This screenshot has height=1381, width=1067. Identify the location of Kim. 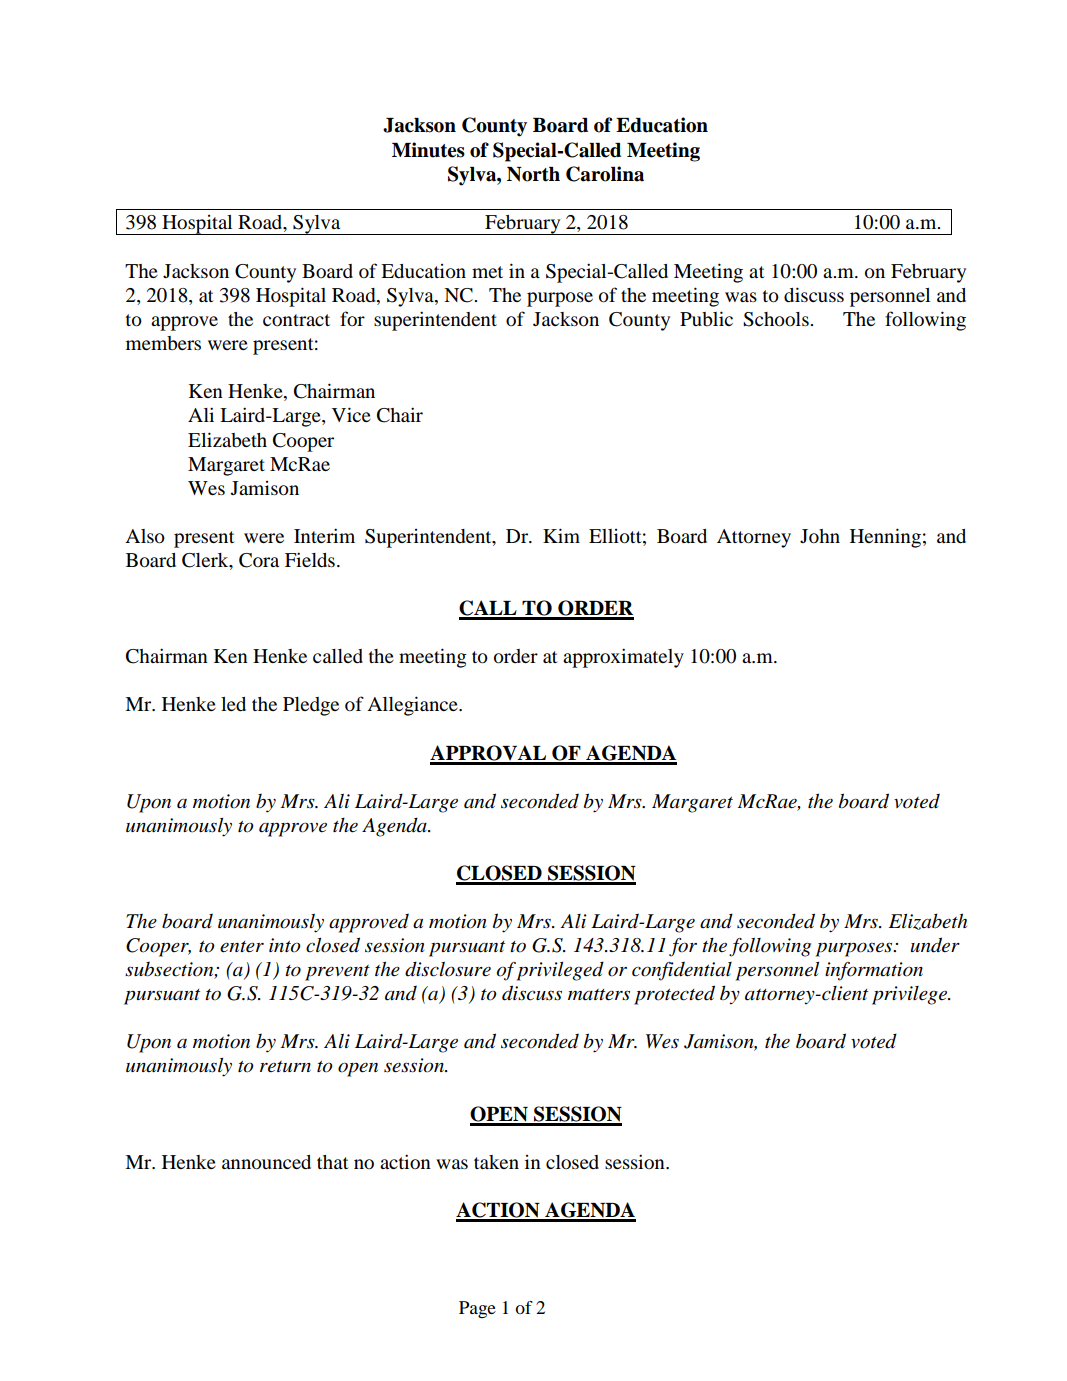
(561, 535).
